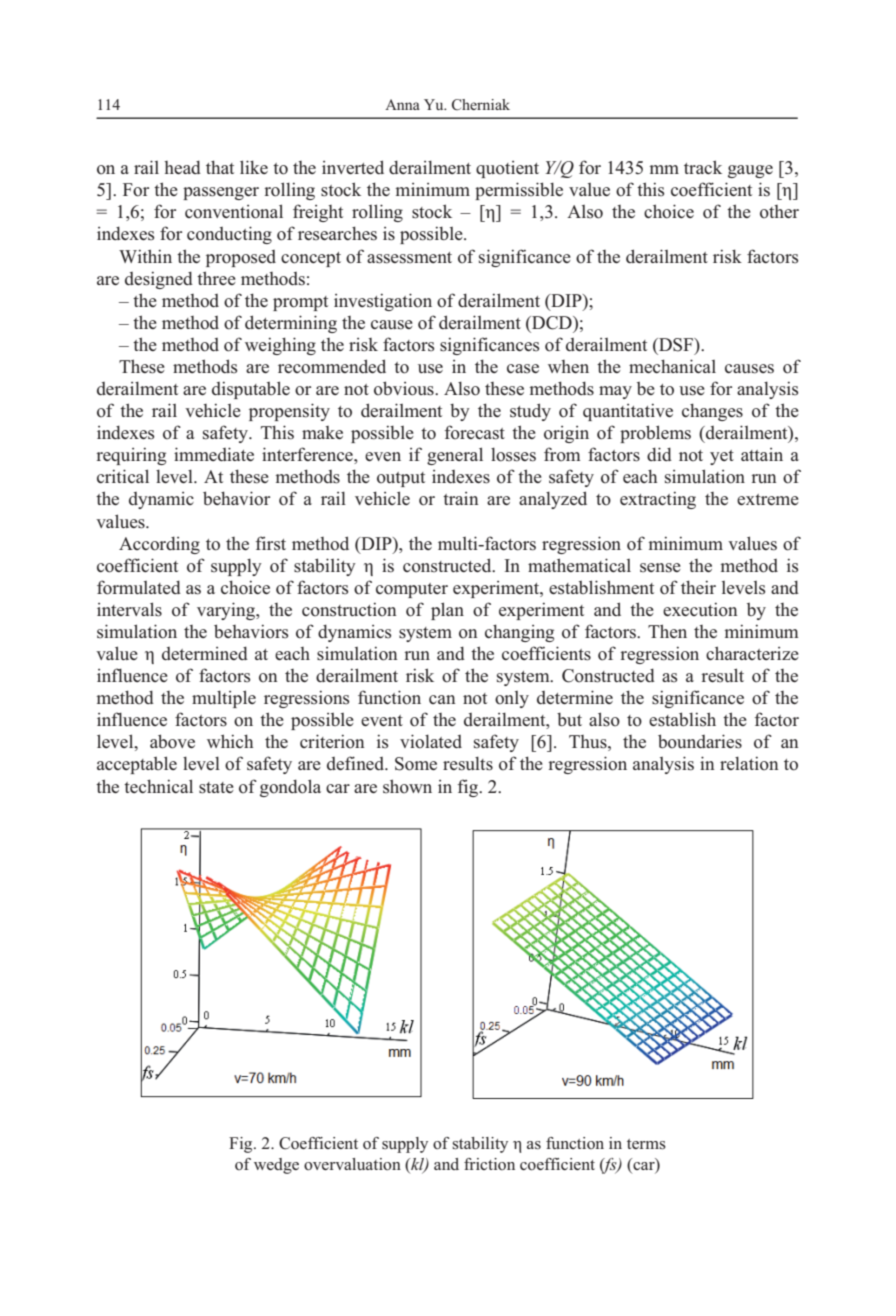 This image has width=896, height=1316. I want to click on wedge, so click(276, 1166).
